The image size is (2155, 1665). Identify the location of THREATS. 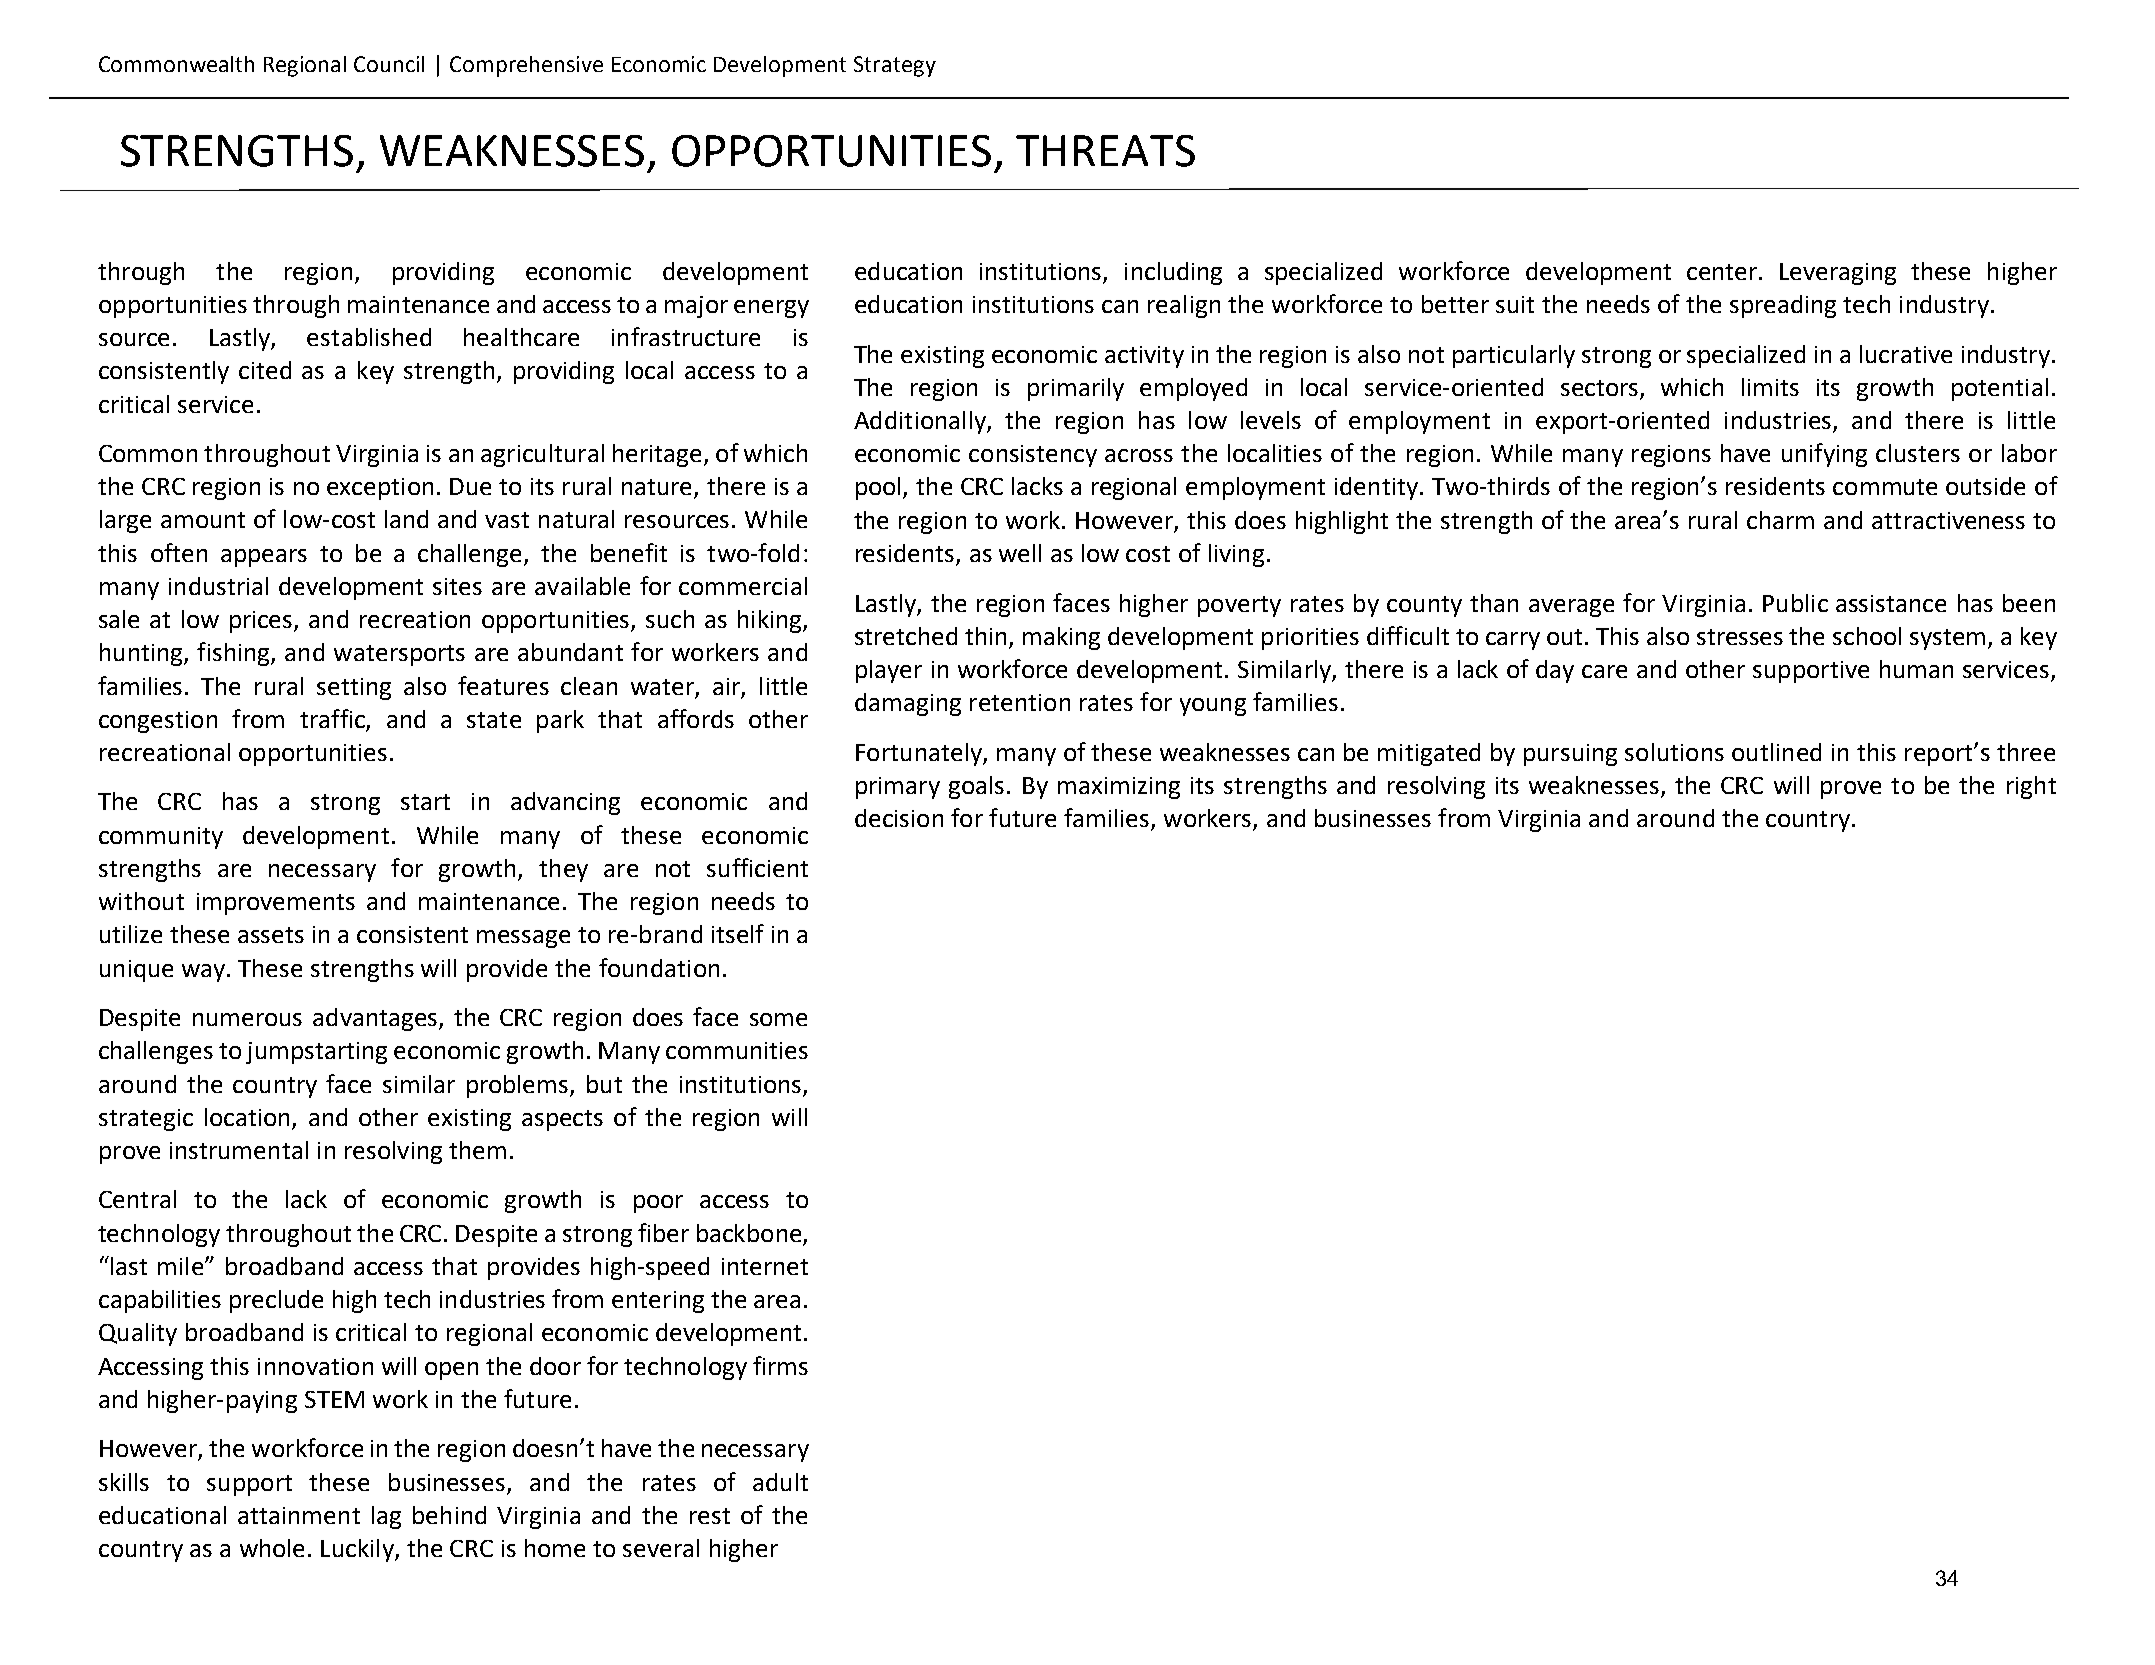
(1105, 151).
